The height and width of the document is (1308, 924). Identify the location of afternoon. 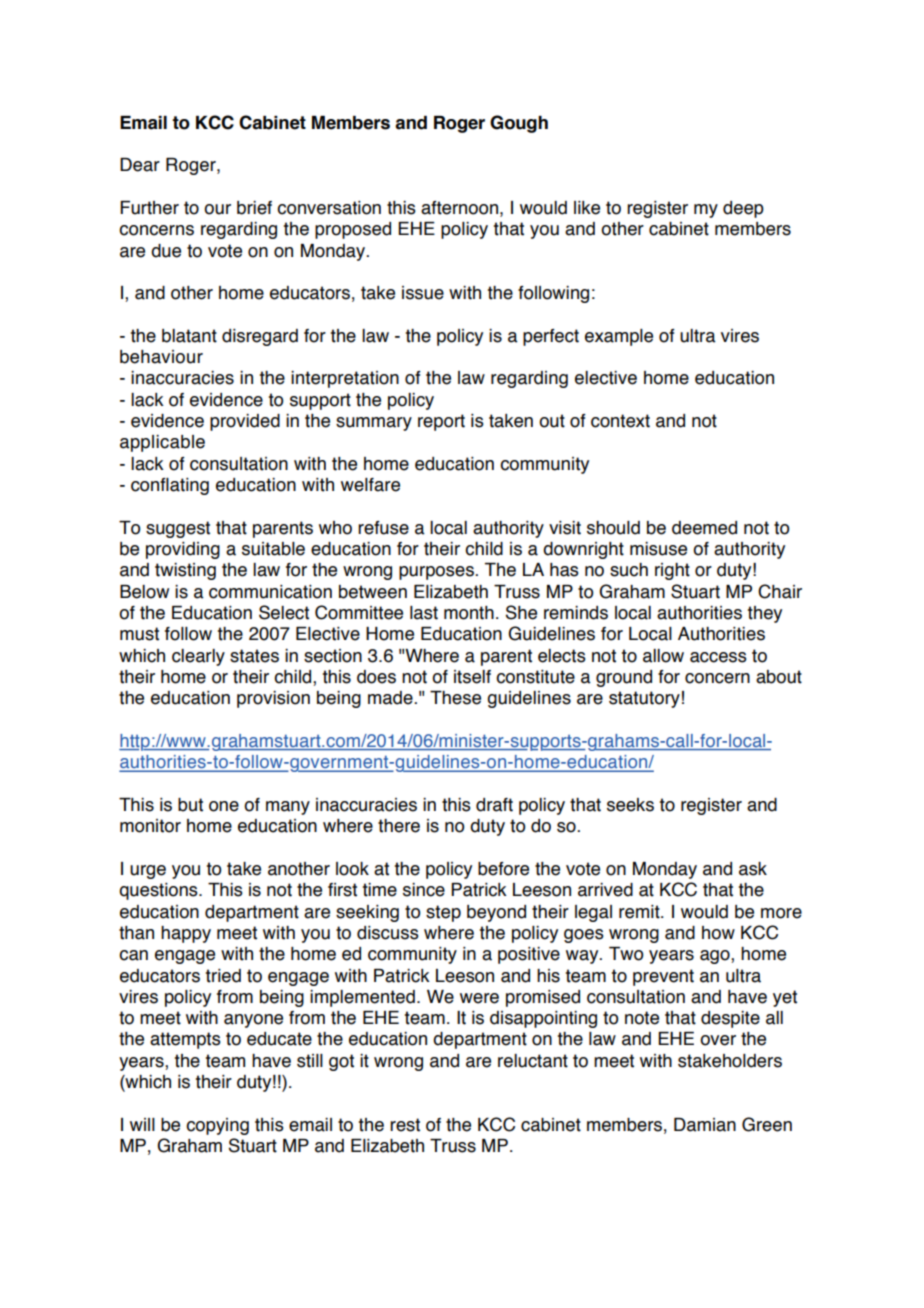
(459, 208).
